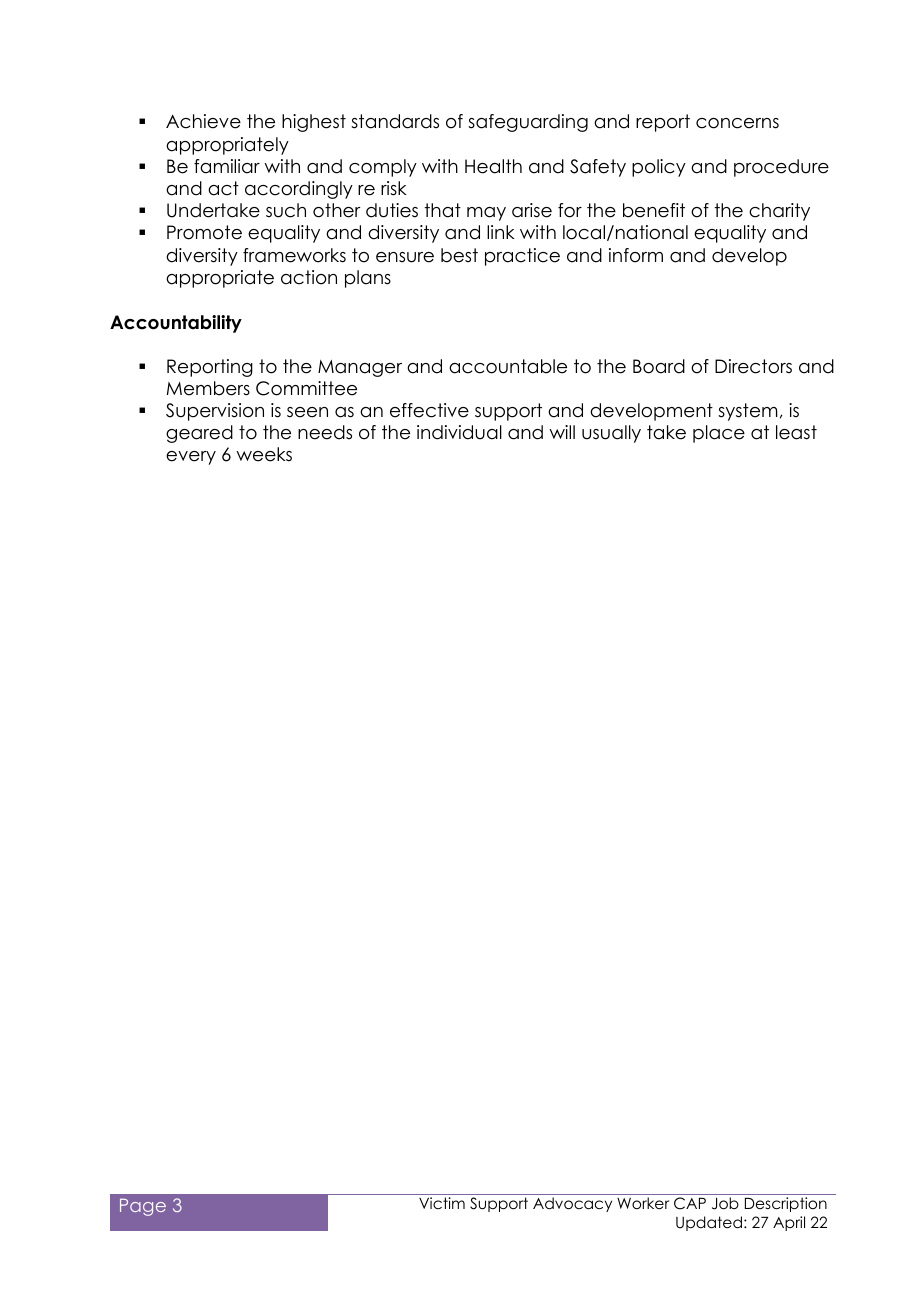  I want to click on Health, so click(493, 166).
